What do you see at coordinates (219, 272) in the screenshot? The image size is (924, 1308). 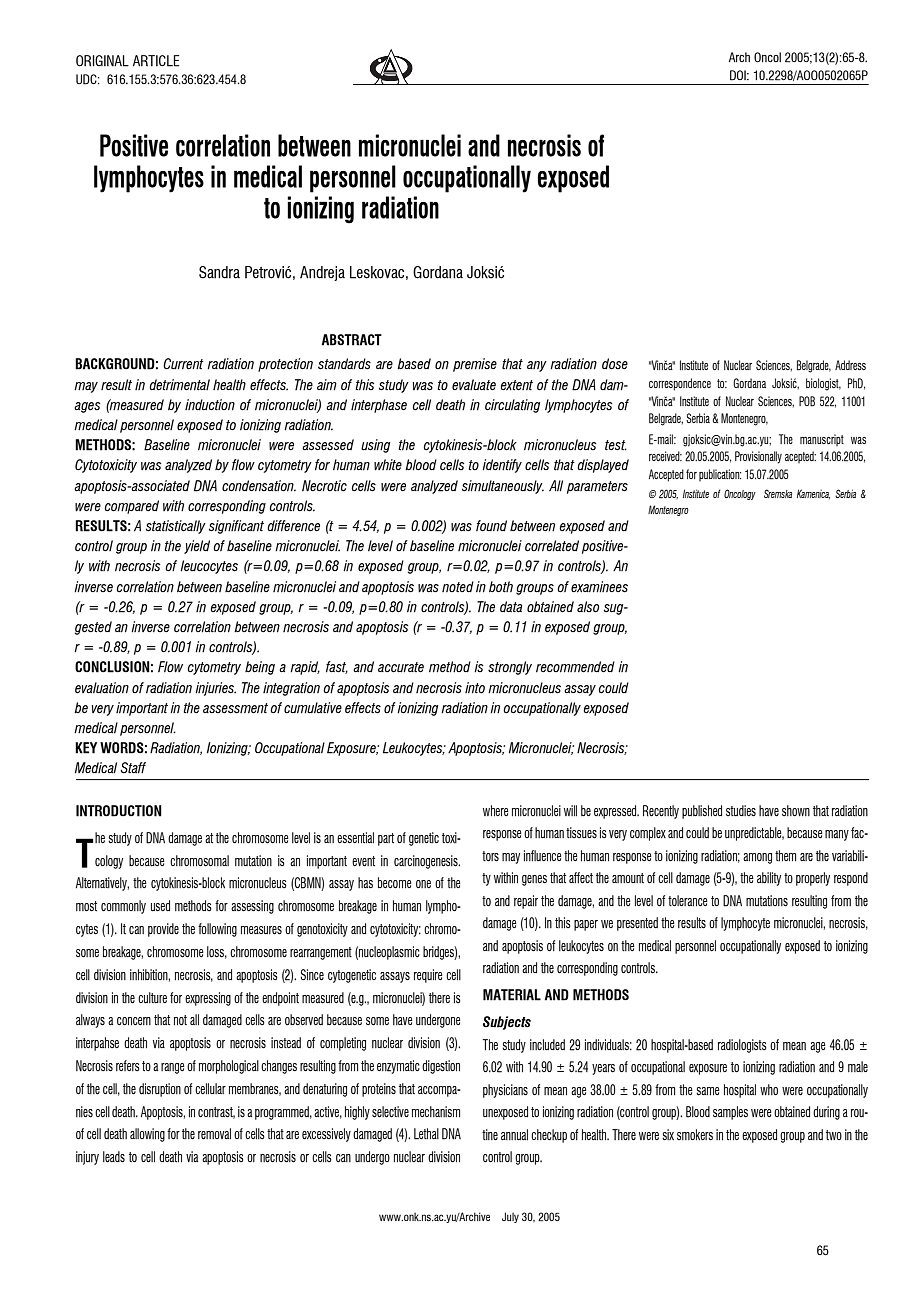 I see `Sandra` at bounding box center [219, 272].
